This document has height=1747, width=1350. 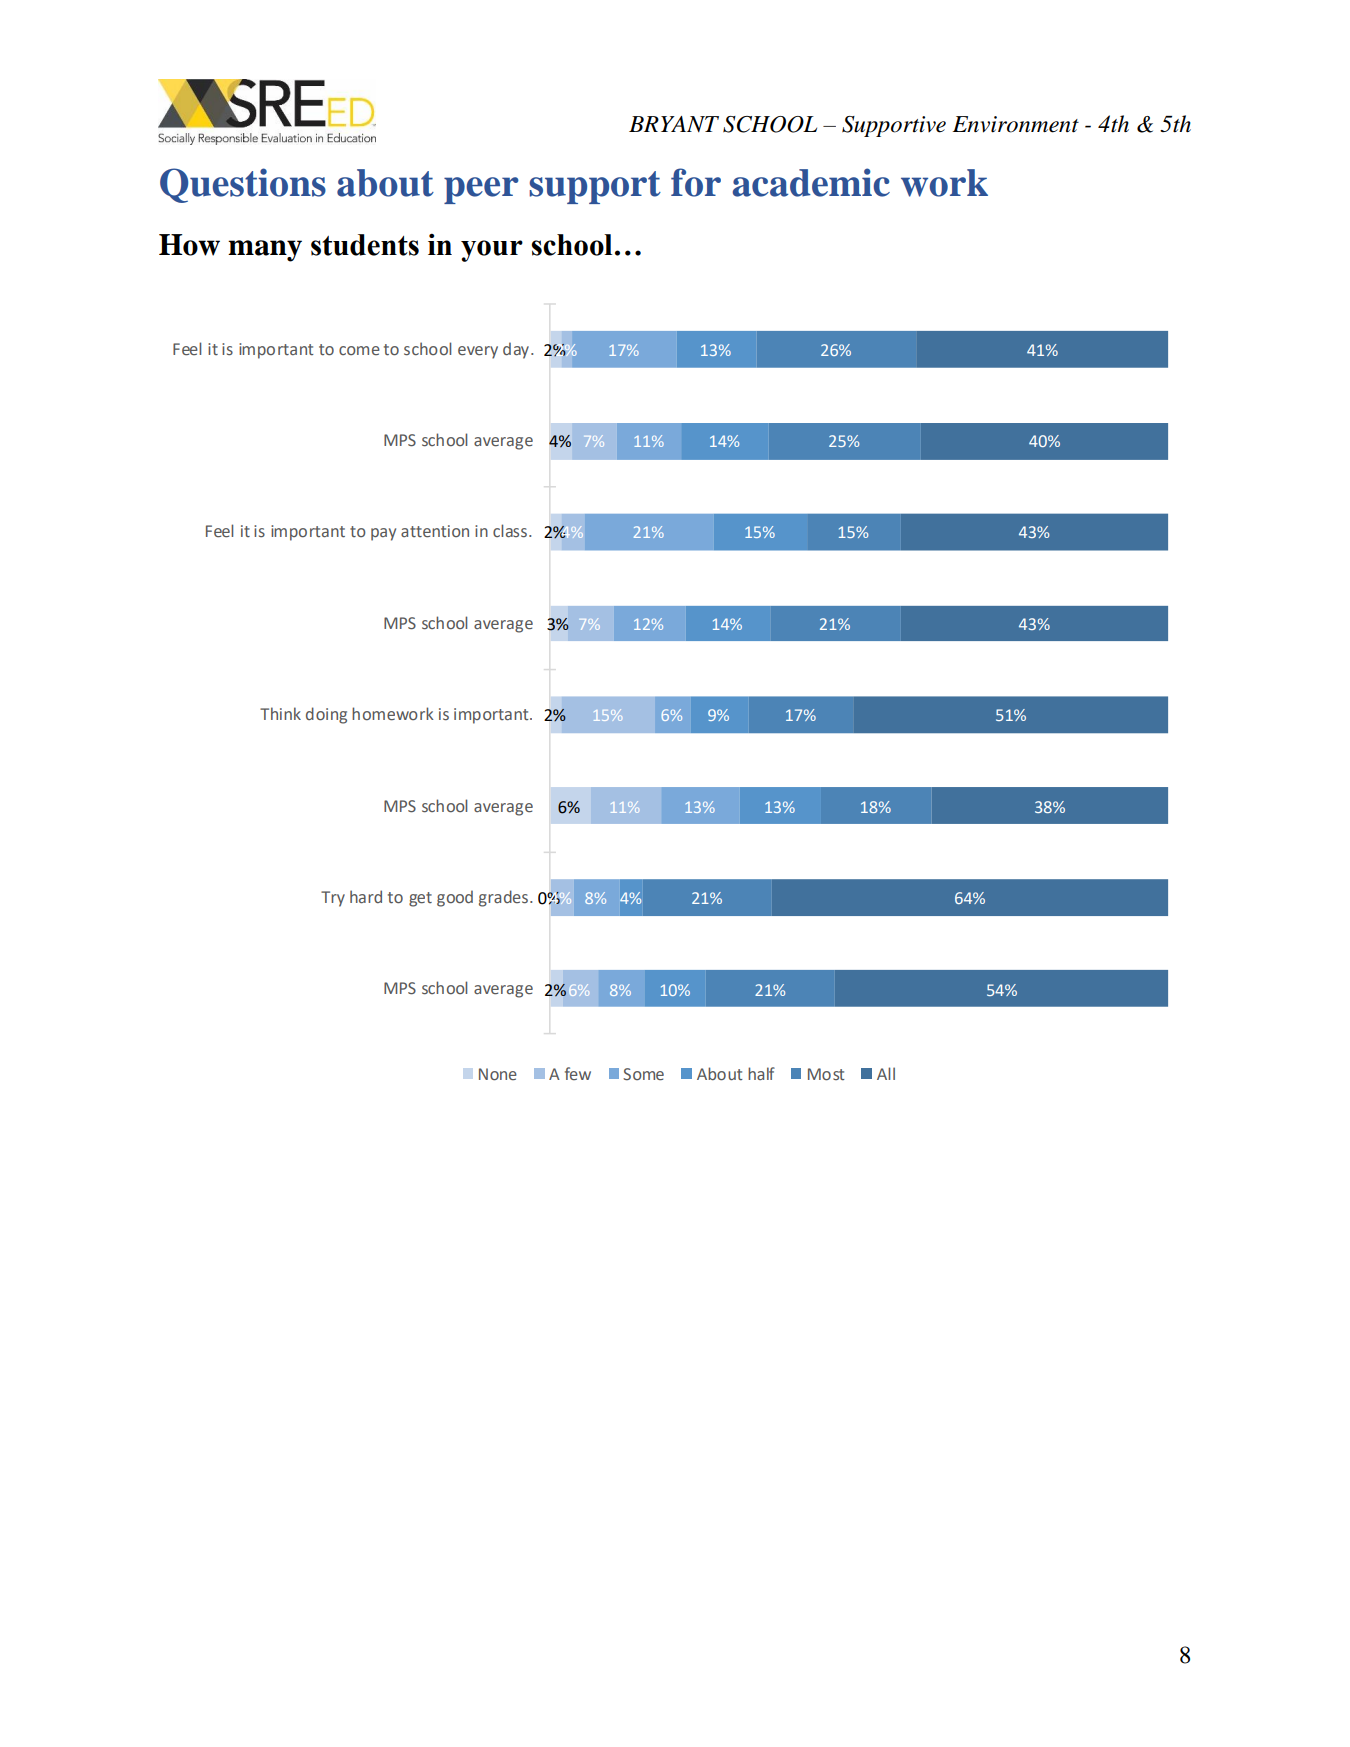 What do you see at coordinates (511, 531) in the document?
I see `class` at bounding box center [511, 531].
